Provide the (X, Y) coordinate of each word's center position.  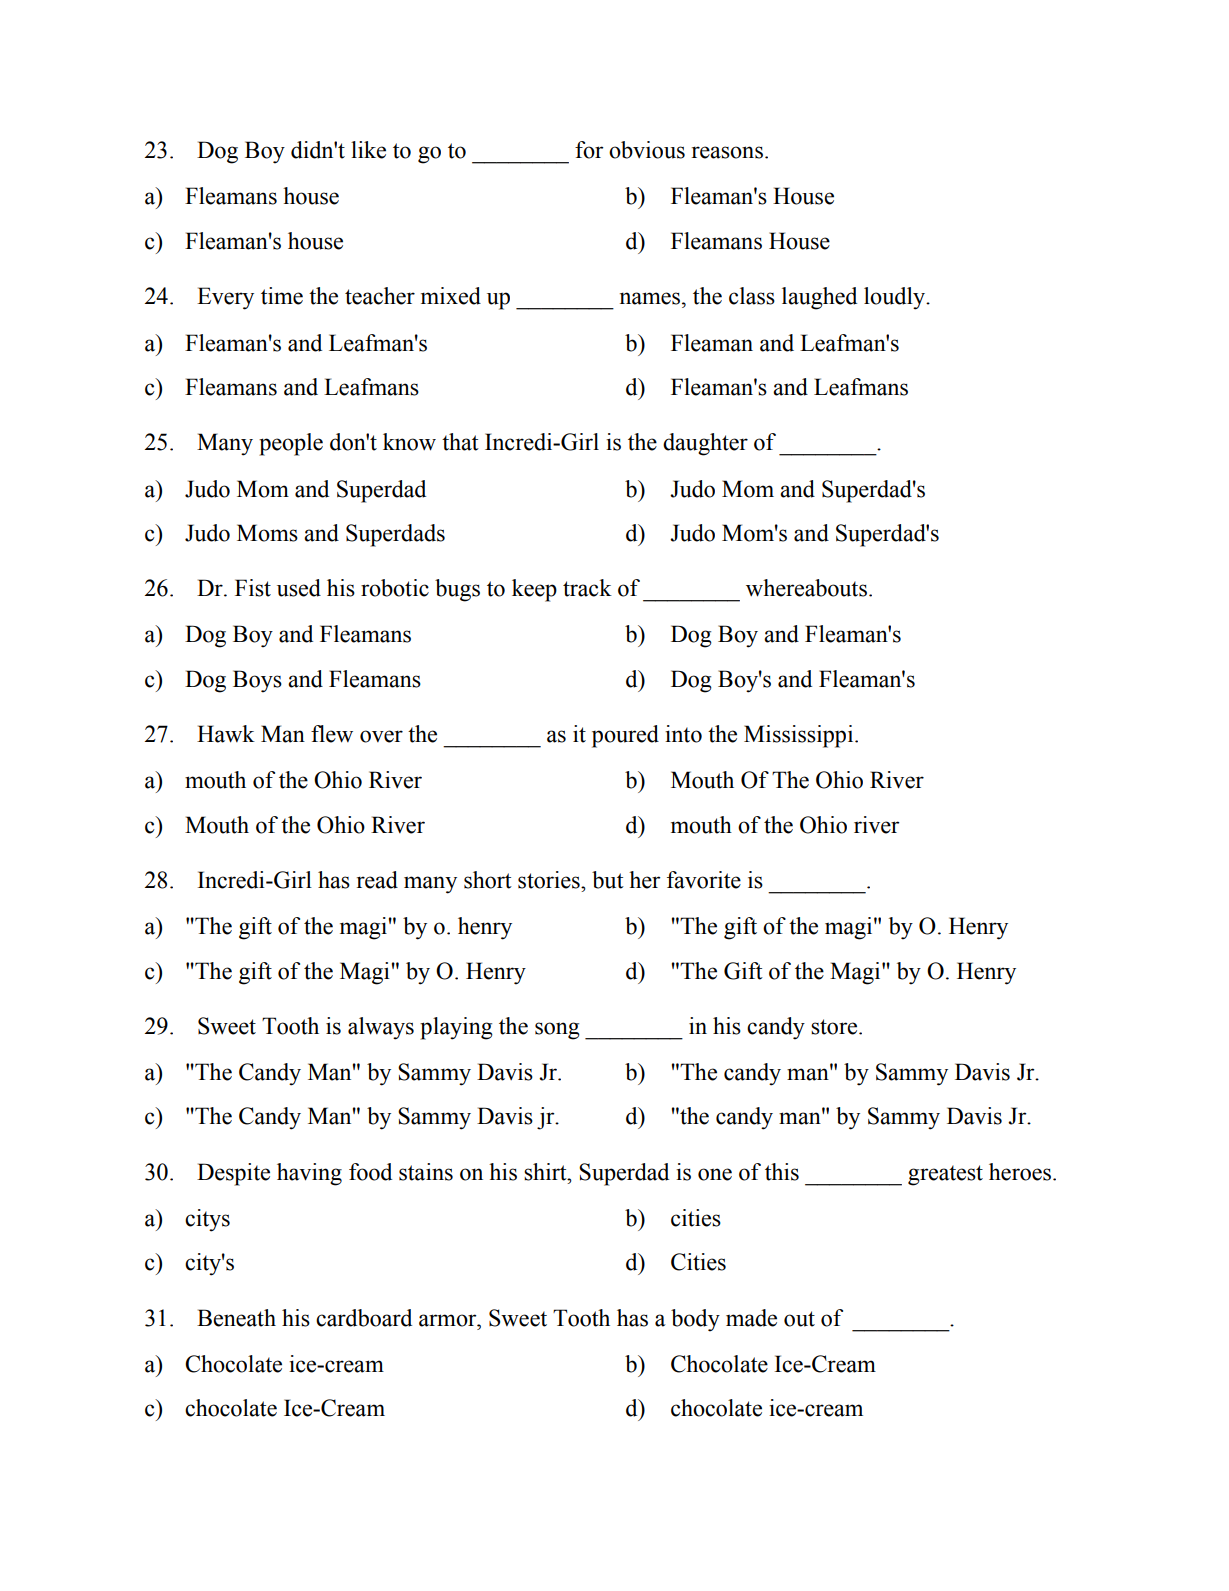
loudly (896, 298)
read (377, 880)
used (299, 588)
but (608, 880)
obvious (647, 150)
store (835, 1027)
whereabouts (806, 588)
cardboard (364, 1318)
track (587, 588)
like (368, 150)
